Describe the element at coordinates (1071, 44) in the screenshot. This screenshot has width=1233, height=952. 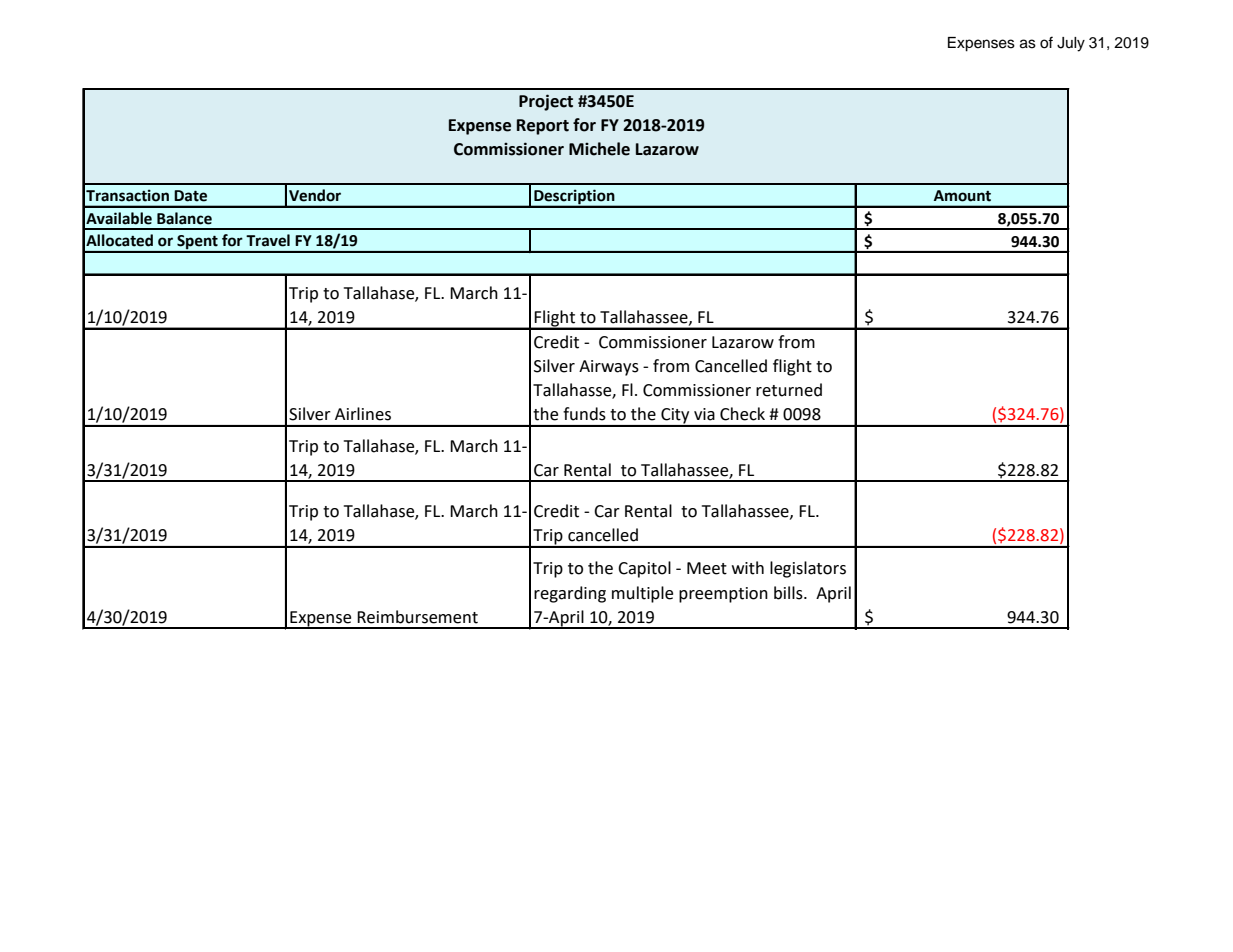
I see `July` at that location.
